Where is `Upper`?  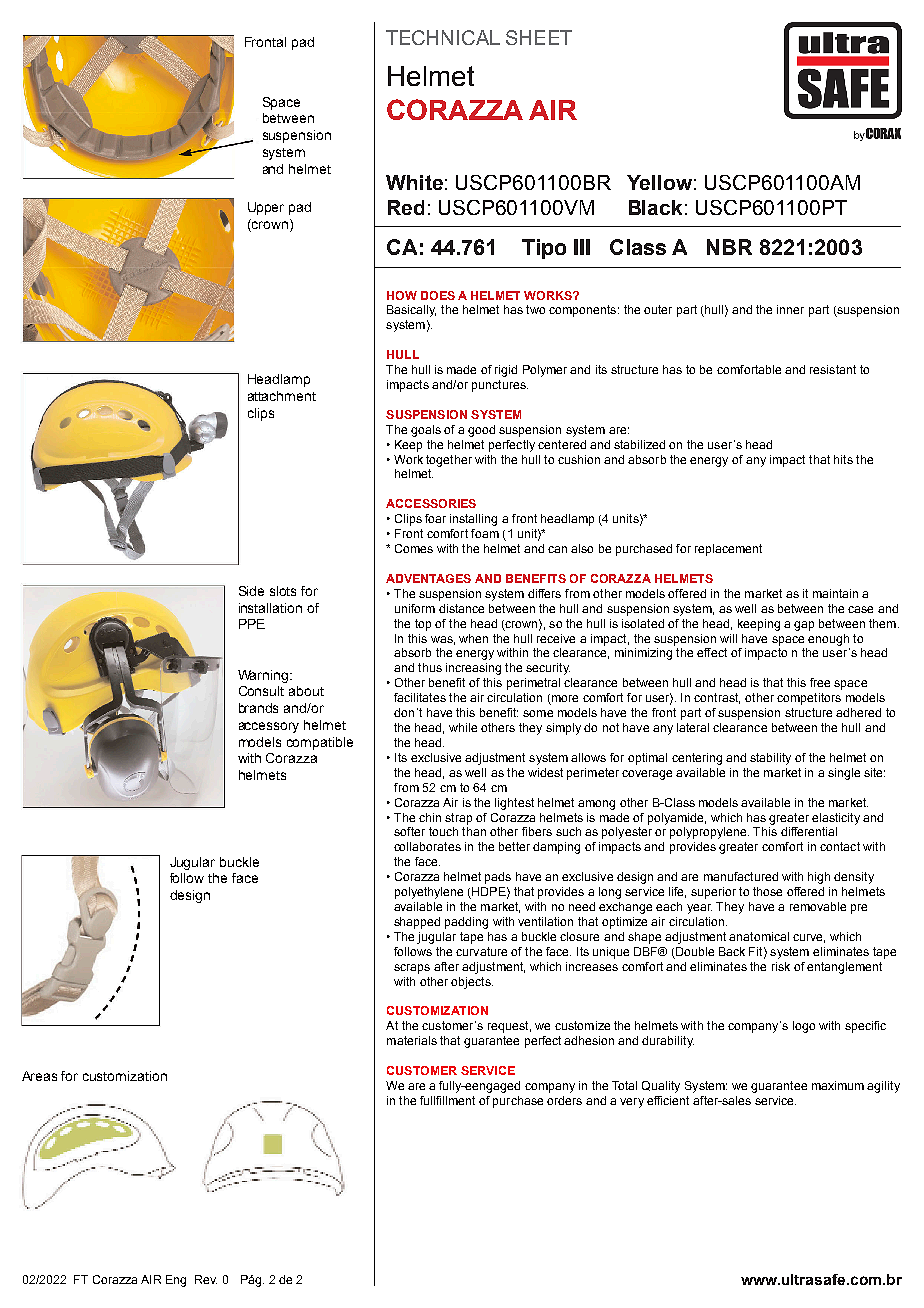
Upper is located at coordinates (266, 208).
